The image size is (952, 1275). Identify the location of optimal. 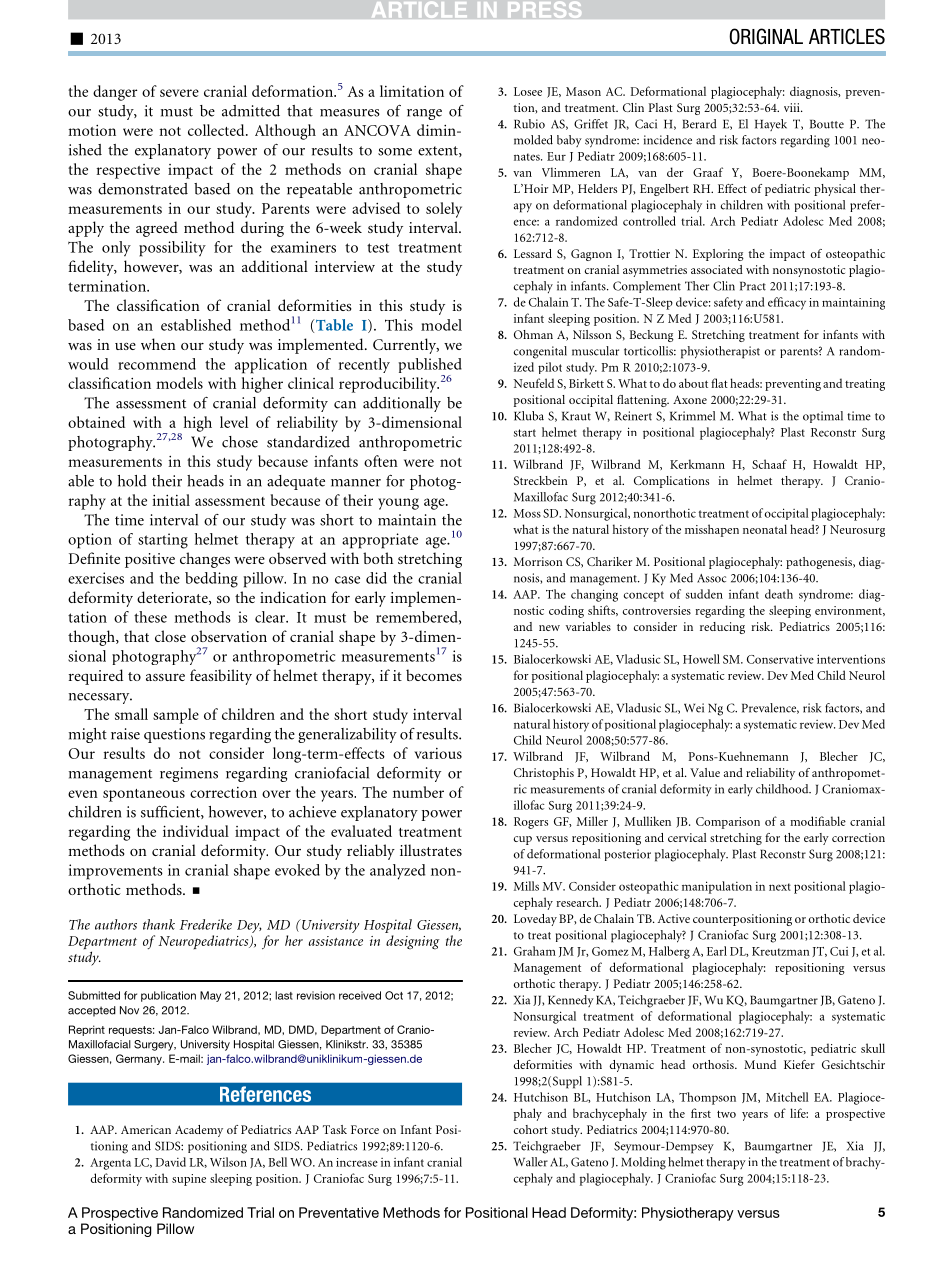
(823, 417).
